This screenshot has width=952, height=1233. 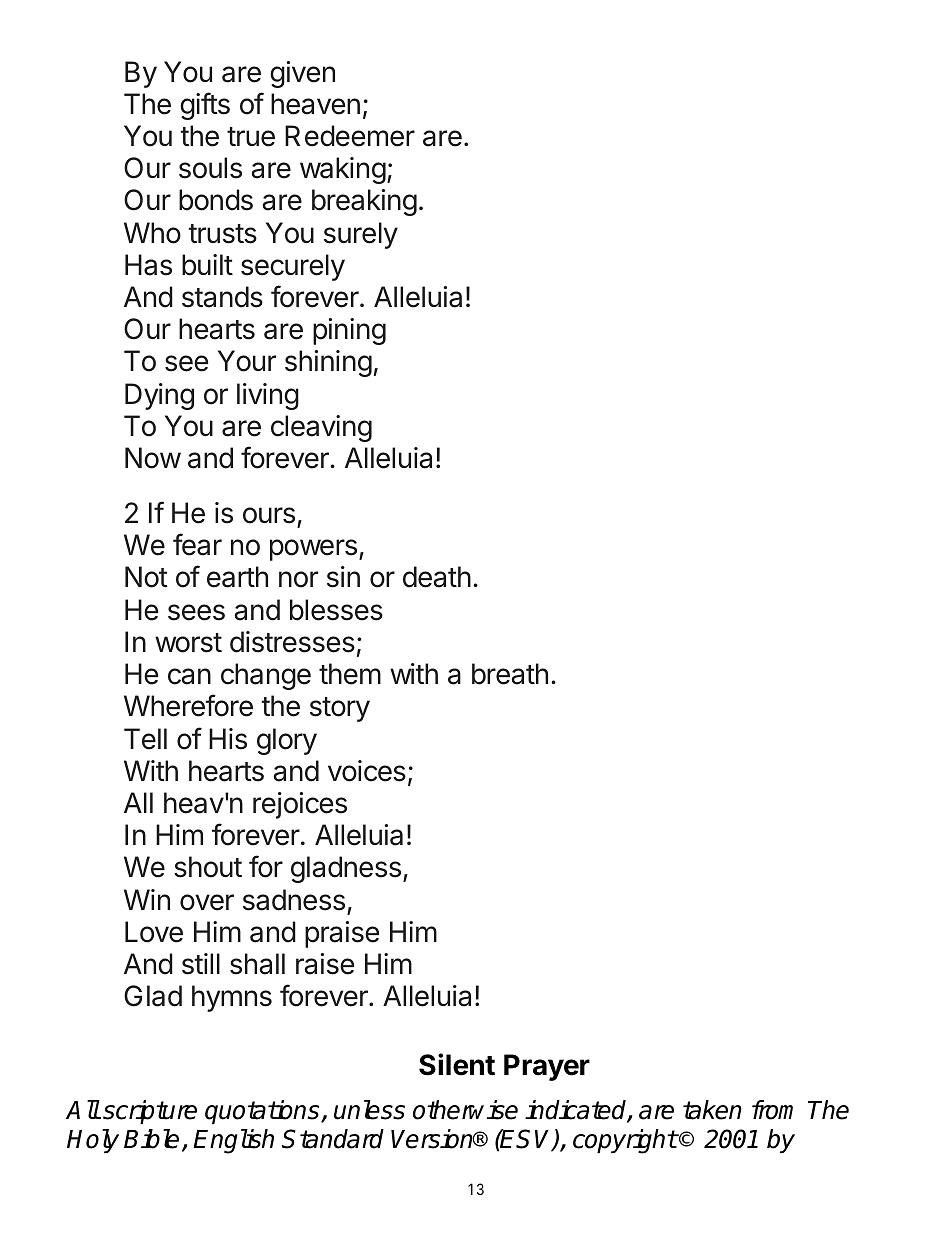 I want to click on breaking, so click(x=364, y=202).
